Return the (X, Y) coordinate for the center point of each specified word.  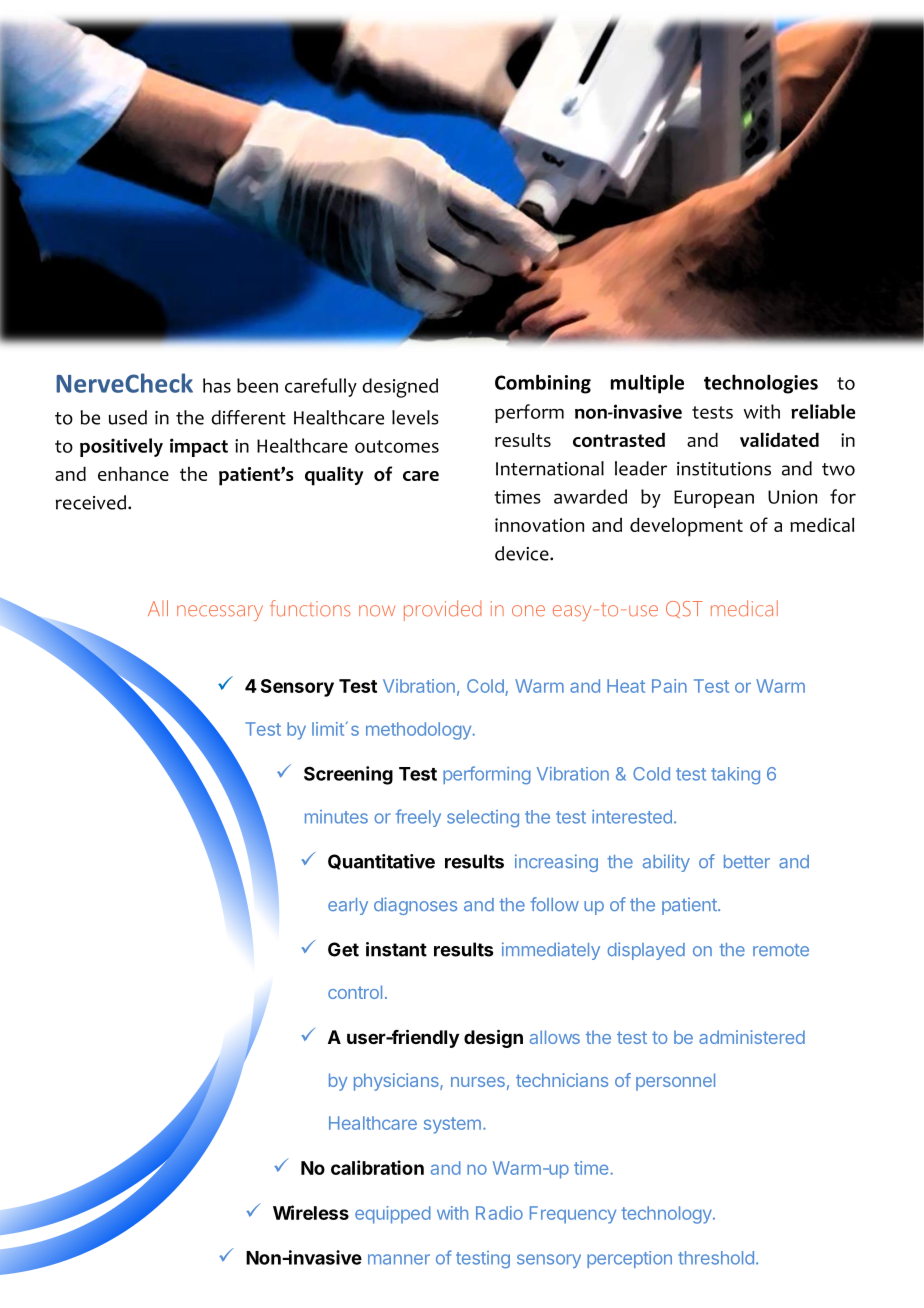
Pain (669, 686)
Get (343, 949)
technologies (761, 384)
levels (415, 417)
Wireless (311, 1212)
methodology (418, 731)
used (128, 417)
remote (781, 950)
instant (396, 949)
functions (310, 608)
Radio (499, 1213)
